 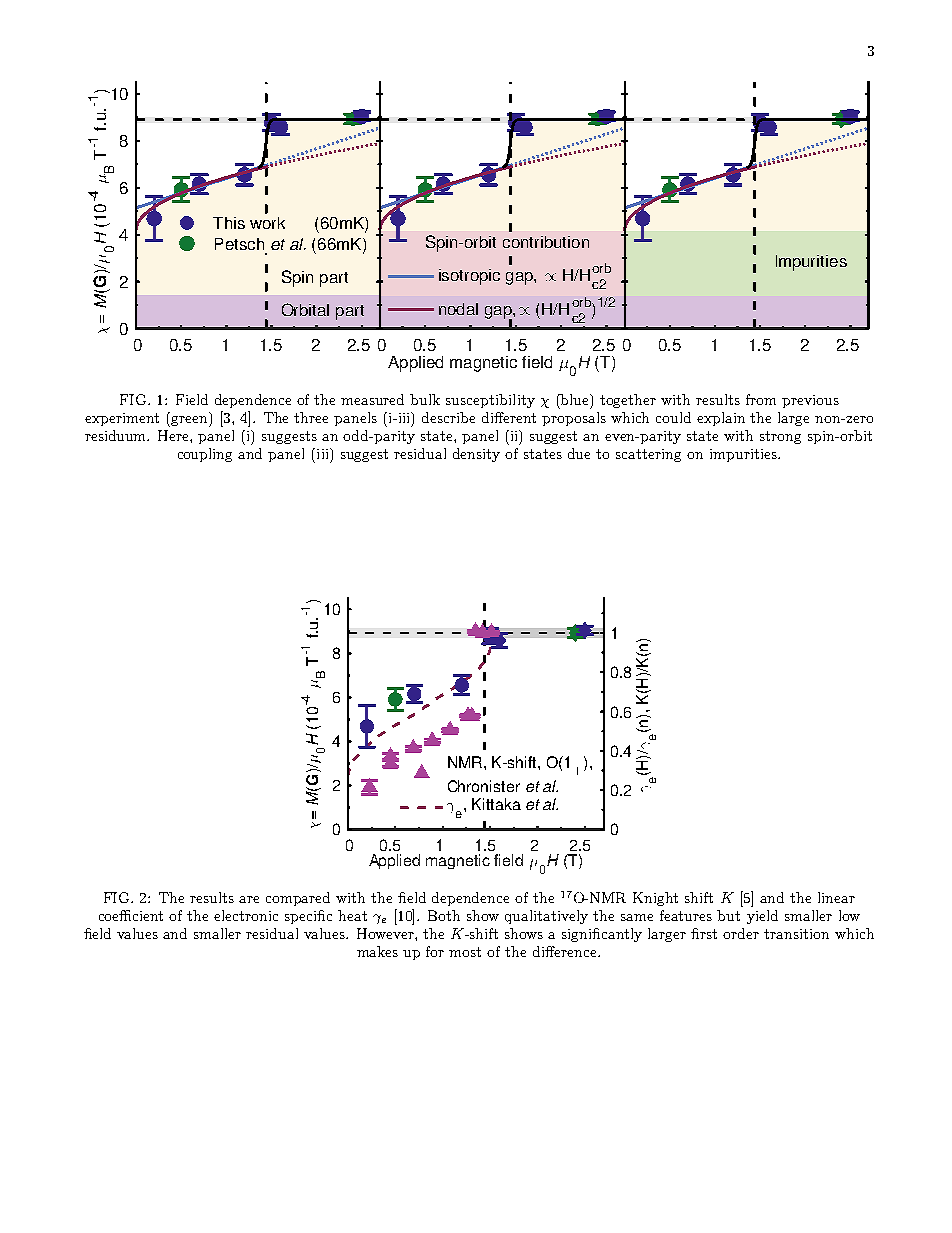 I want to click on compared, so click(x=298, y=899).
